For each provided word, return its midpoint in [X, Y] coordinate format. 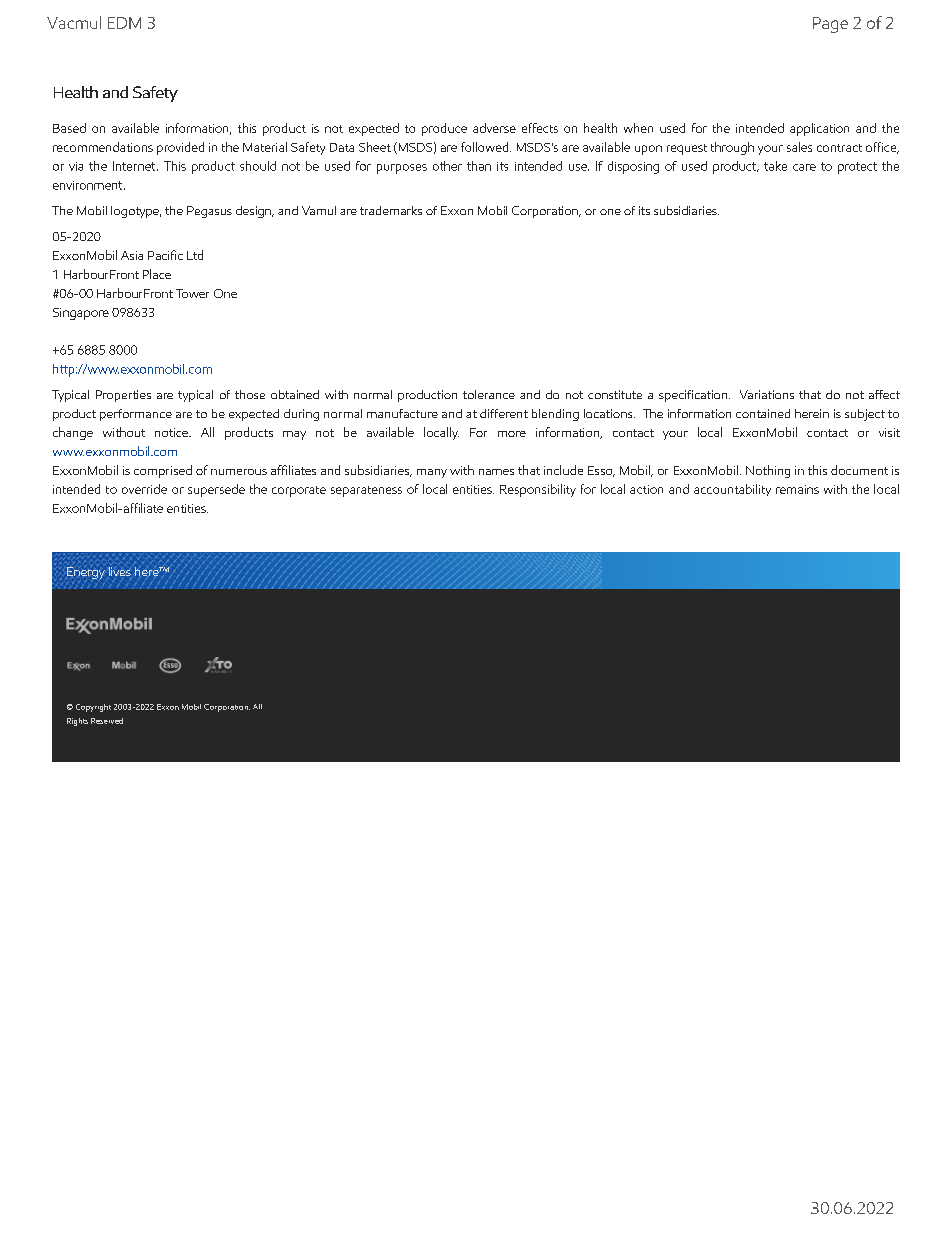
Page [830, 25]
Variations [767, 394]
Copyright [93, 708]
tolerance [489, 394]
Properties [123, 396]
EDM [124, 23]
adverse [494, 128]
